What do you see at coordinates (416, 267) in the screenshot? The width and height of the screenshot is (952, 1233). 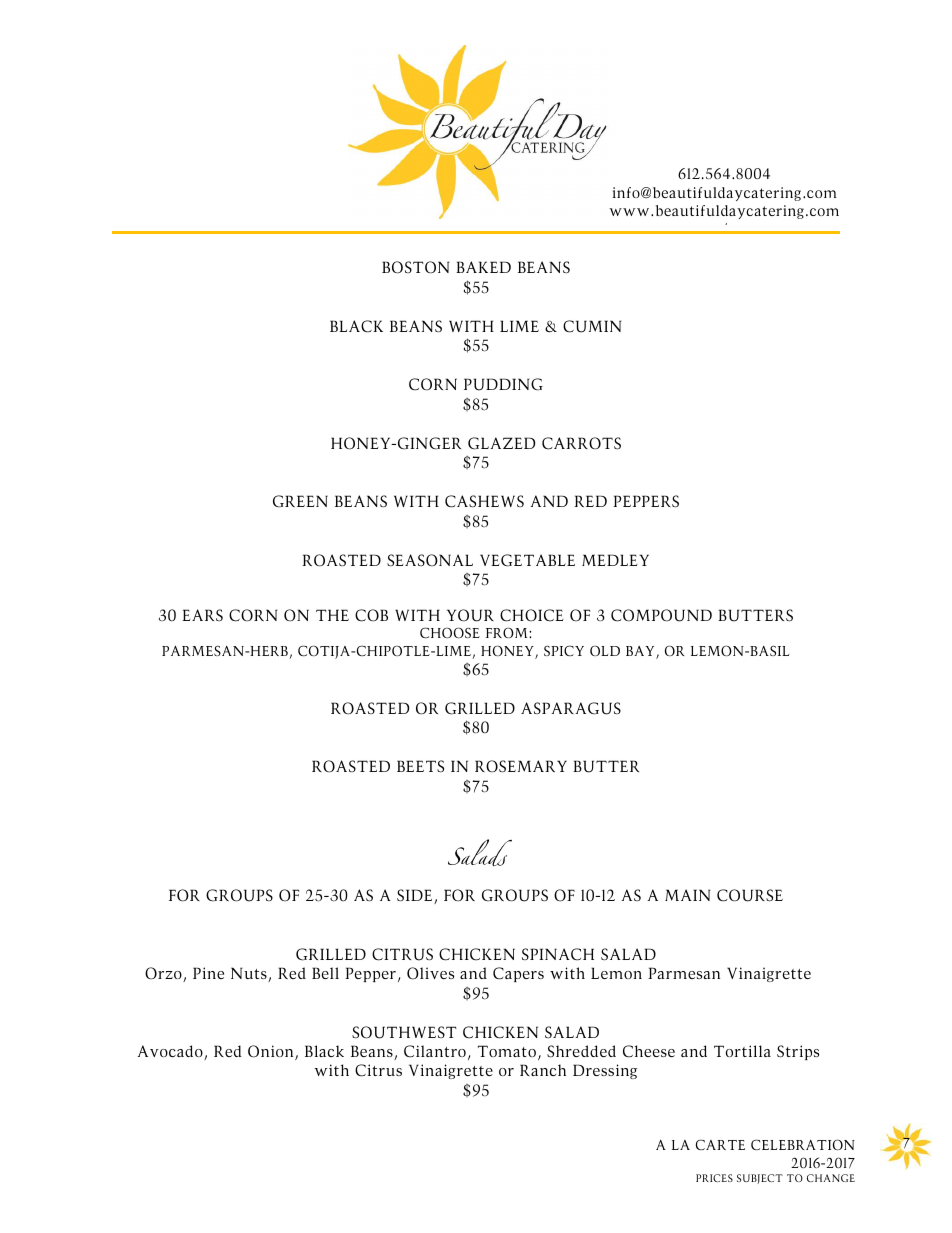 I see `BOSTON` at bounding box center [416, 267].
